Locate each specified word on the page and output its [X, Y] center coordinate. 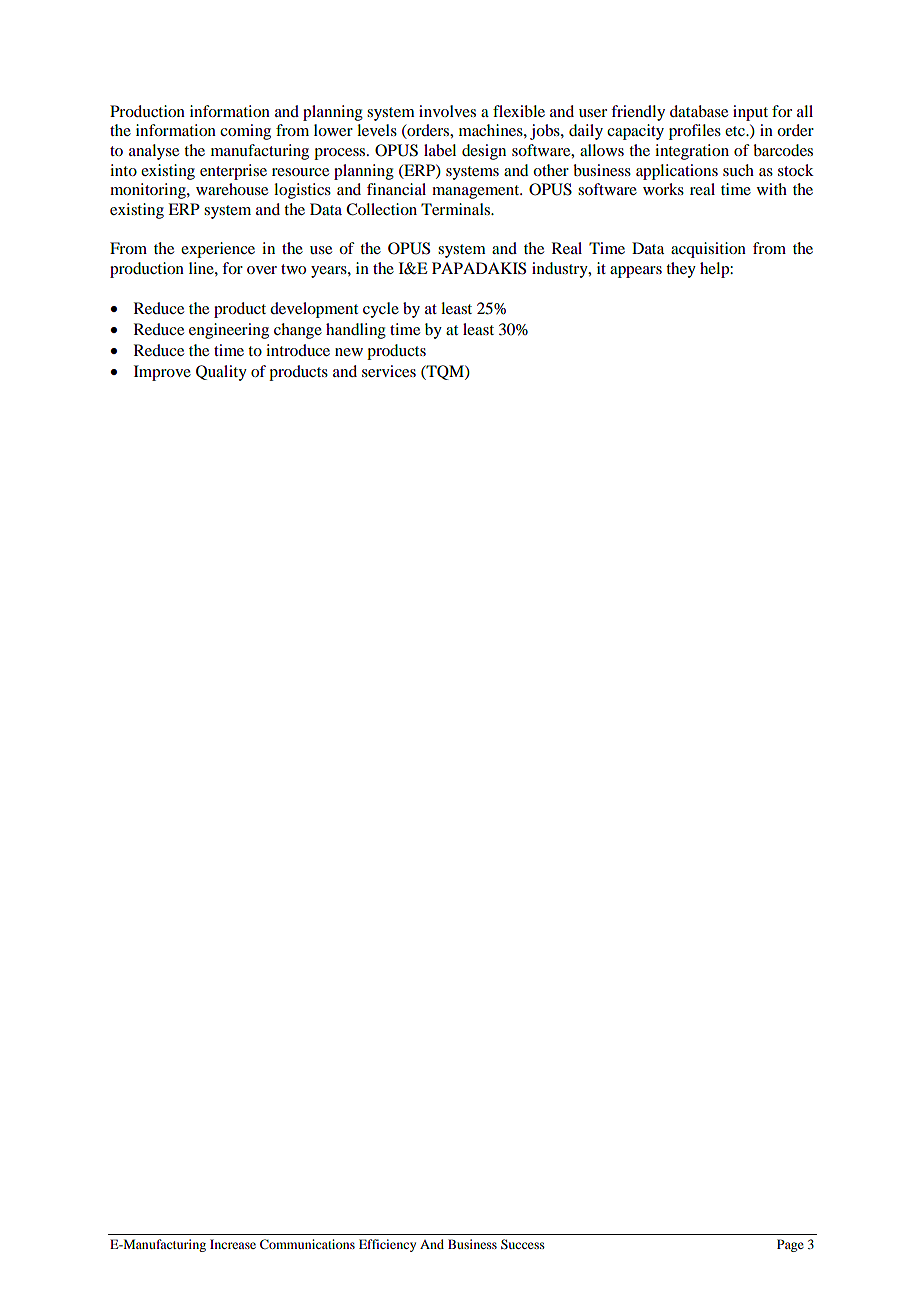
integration [692, 152]
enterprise [233, 172]
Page [790, 1245]
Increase [233, 1244]
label [440, 150]
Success [523, 1244]
